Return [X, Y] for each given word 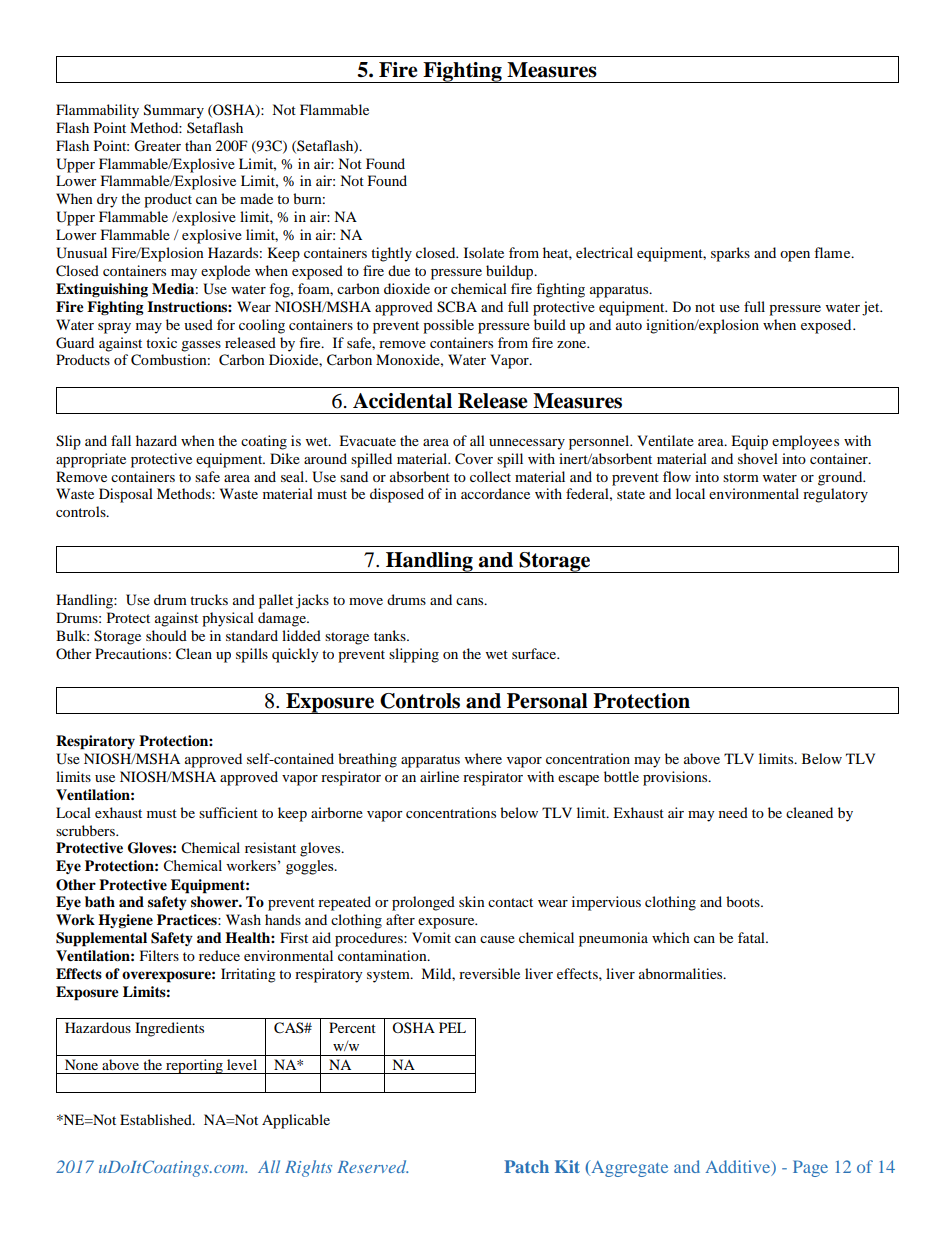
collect [490, 476]
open [795, 256]
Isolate [484, 252]
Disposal [126, 495]
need [733, 812]
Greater [157, 146]
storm [741, 477]
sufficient [228, 812]
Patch [526, 1166]
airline [439, 776]
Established [157, 1119]
